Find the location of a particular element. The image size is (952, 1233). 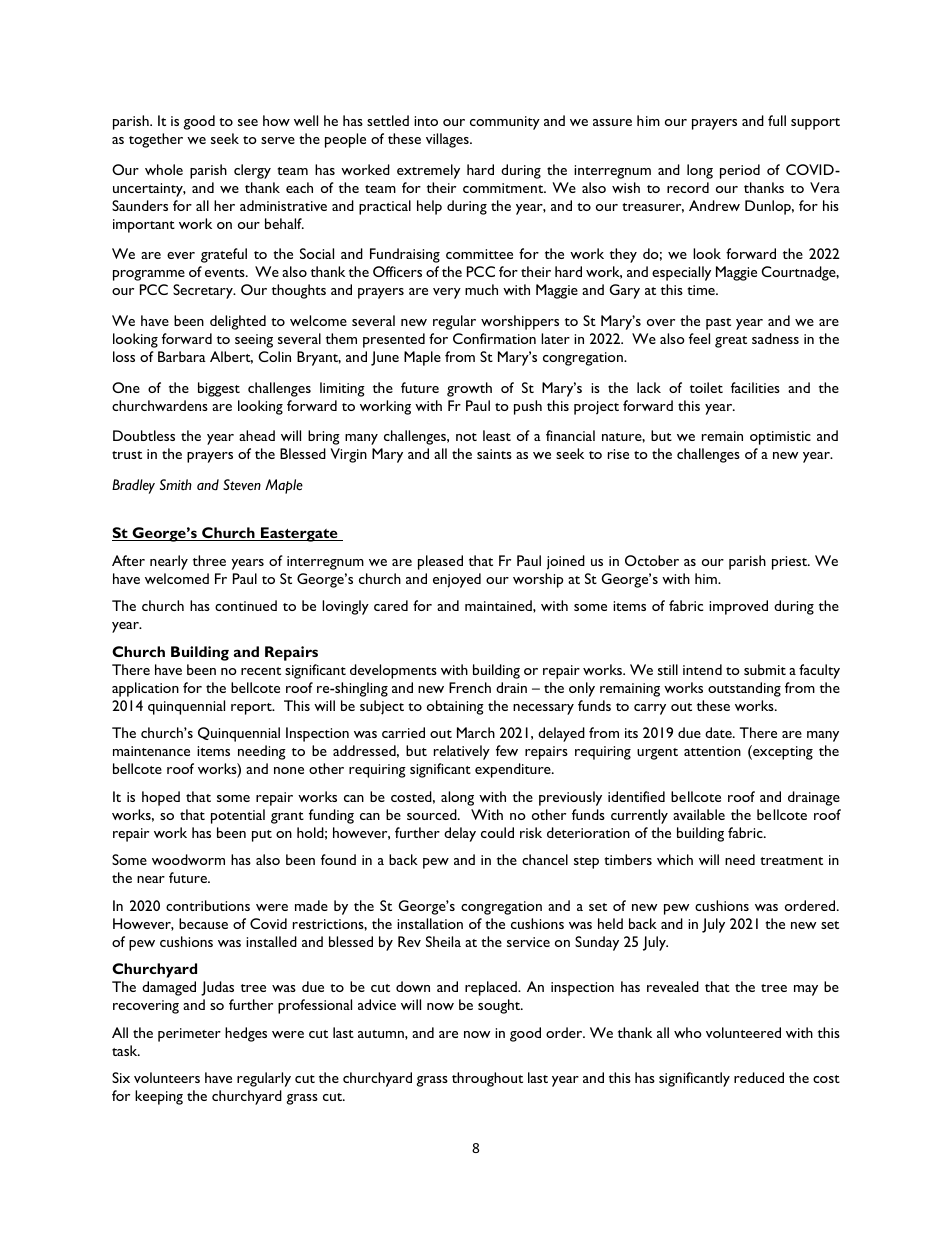

period is located at coordinates (740, 171).
